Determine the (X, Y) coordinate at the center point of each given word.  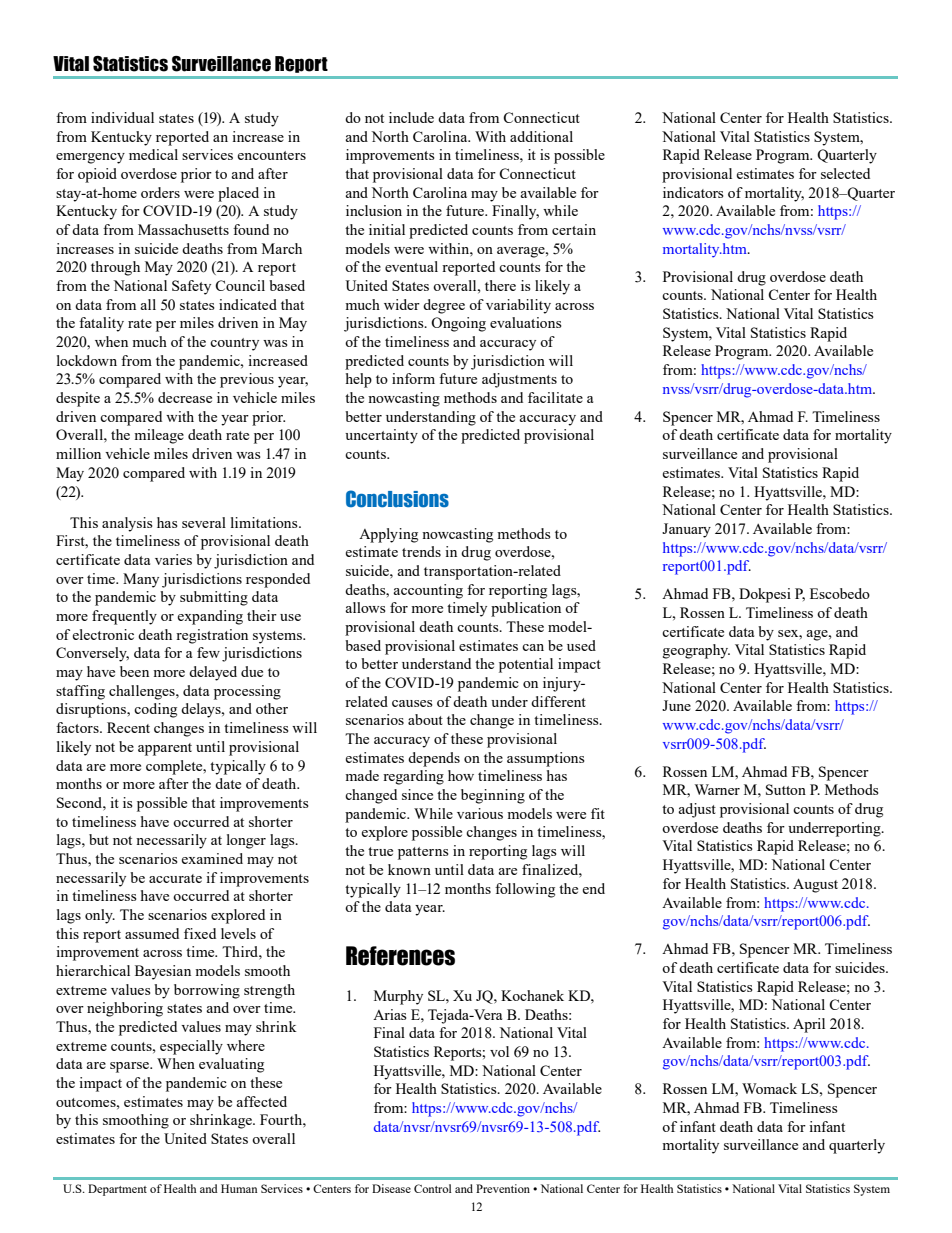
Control (433, 1188)
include (411, 117)
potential (526, 665)
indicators (693, 192)
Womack (769, 1088)
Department (117, 1190)
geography (696, 651)
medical (153, 154)
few (208, 652)
